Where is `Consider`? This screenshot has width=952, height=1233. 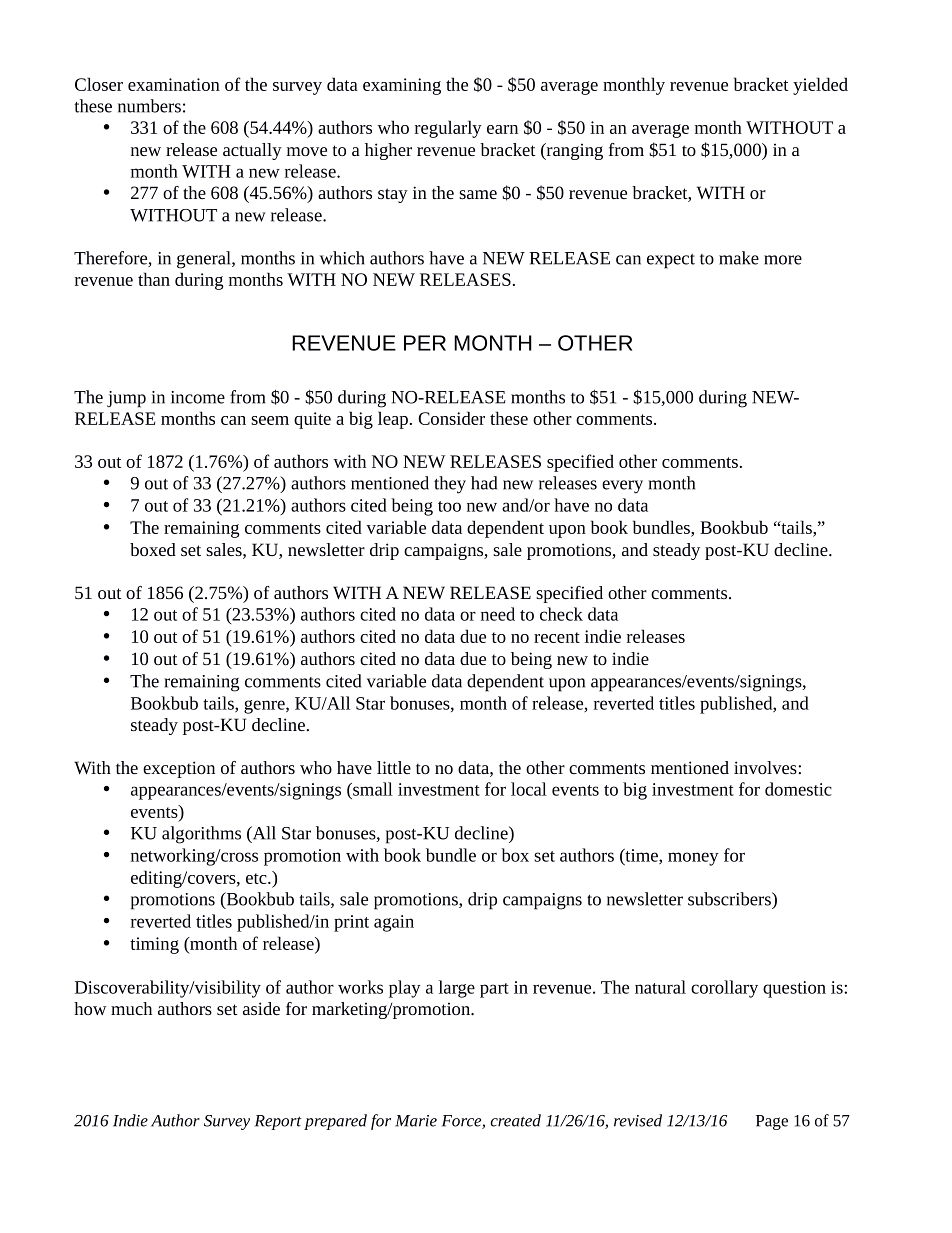 Consider is located at coordinates (451, 418).
